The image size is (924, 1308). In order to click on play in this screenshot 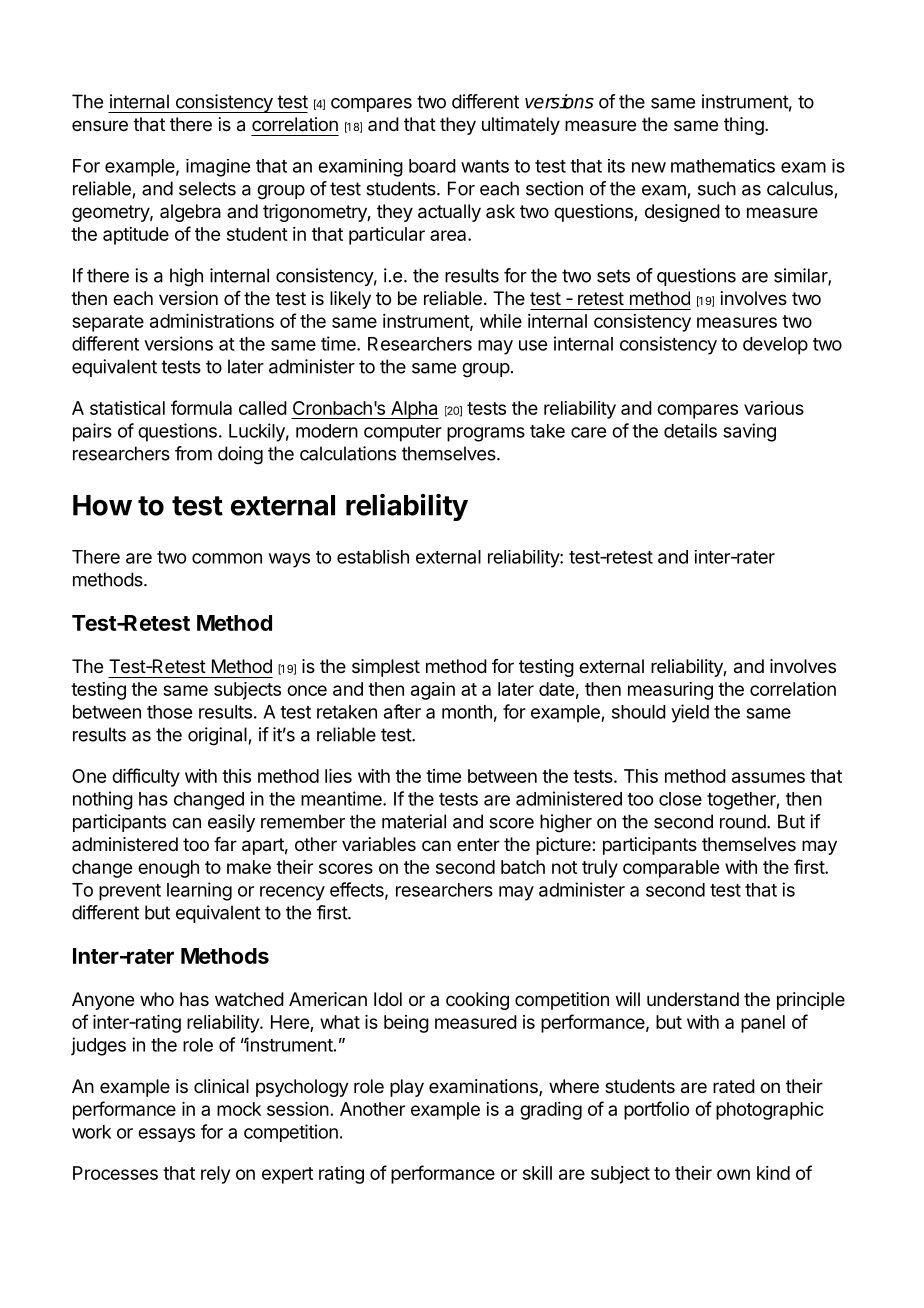, I will do `click(407, 1088)`.
